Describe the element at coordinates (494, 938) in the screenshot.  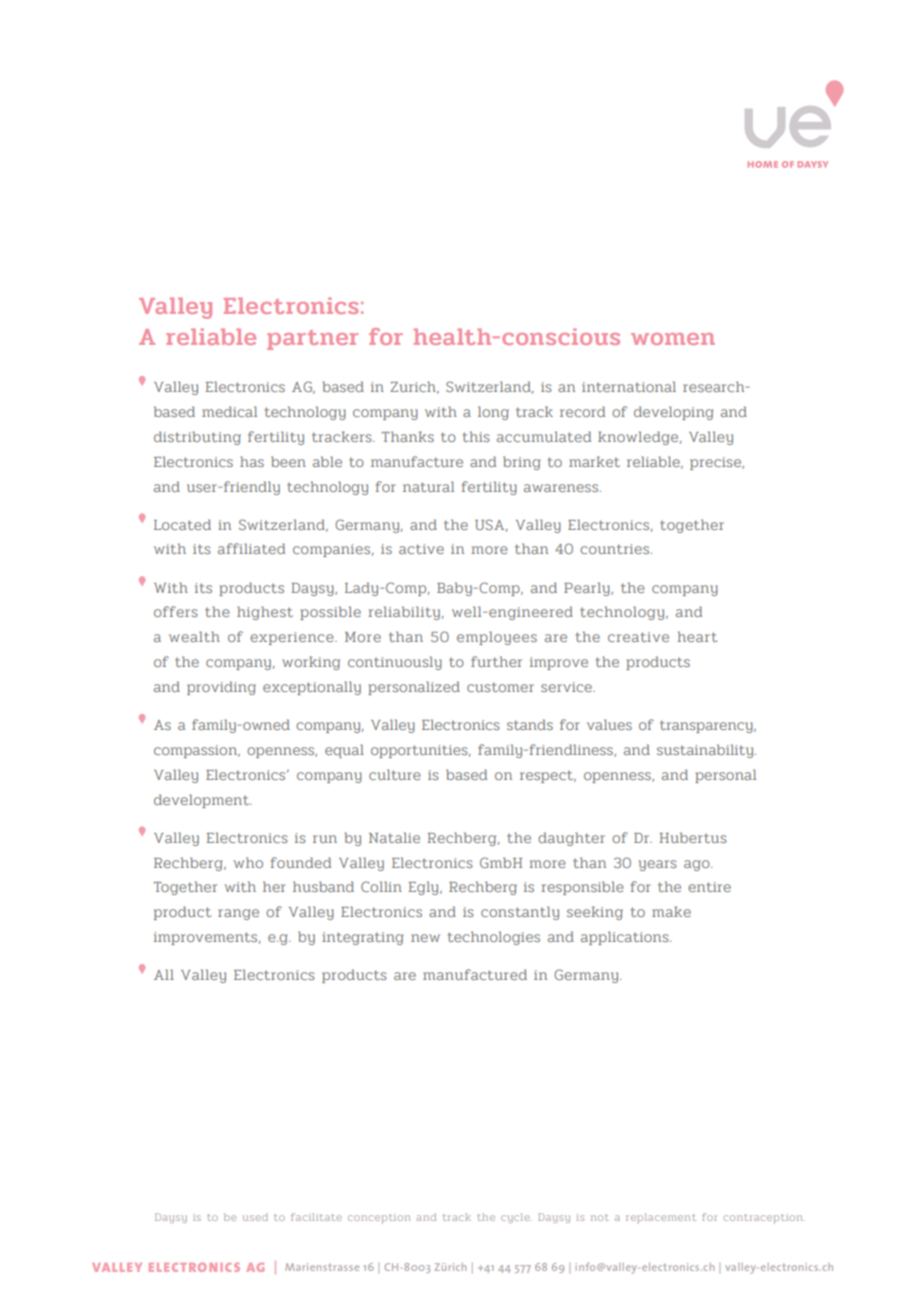
I see `technologies` at that location.
